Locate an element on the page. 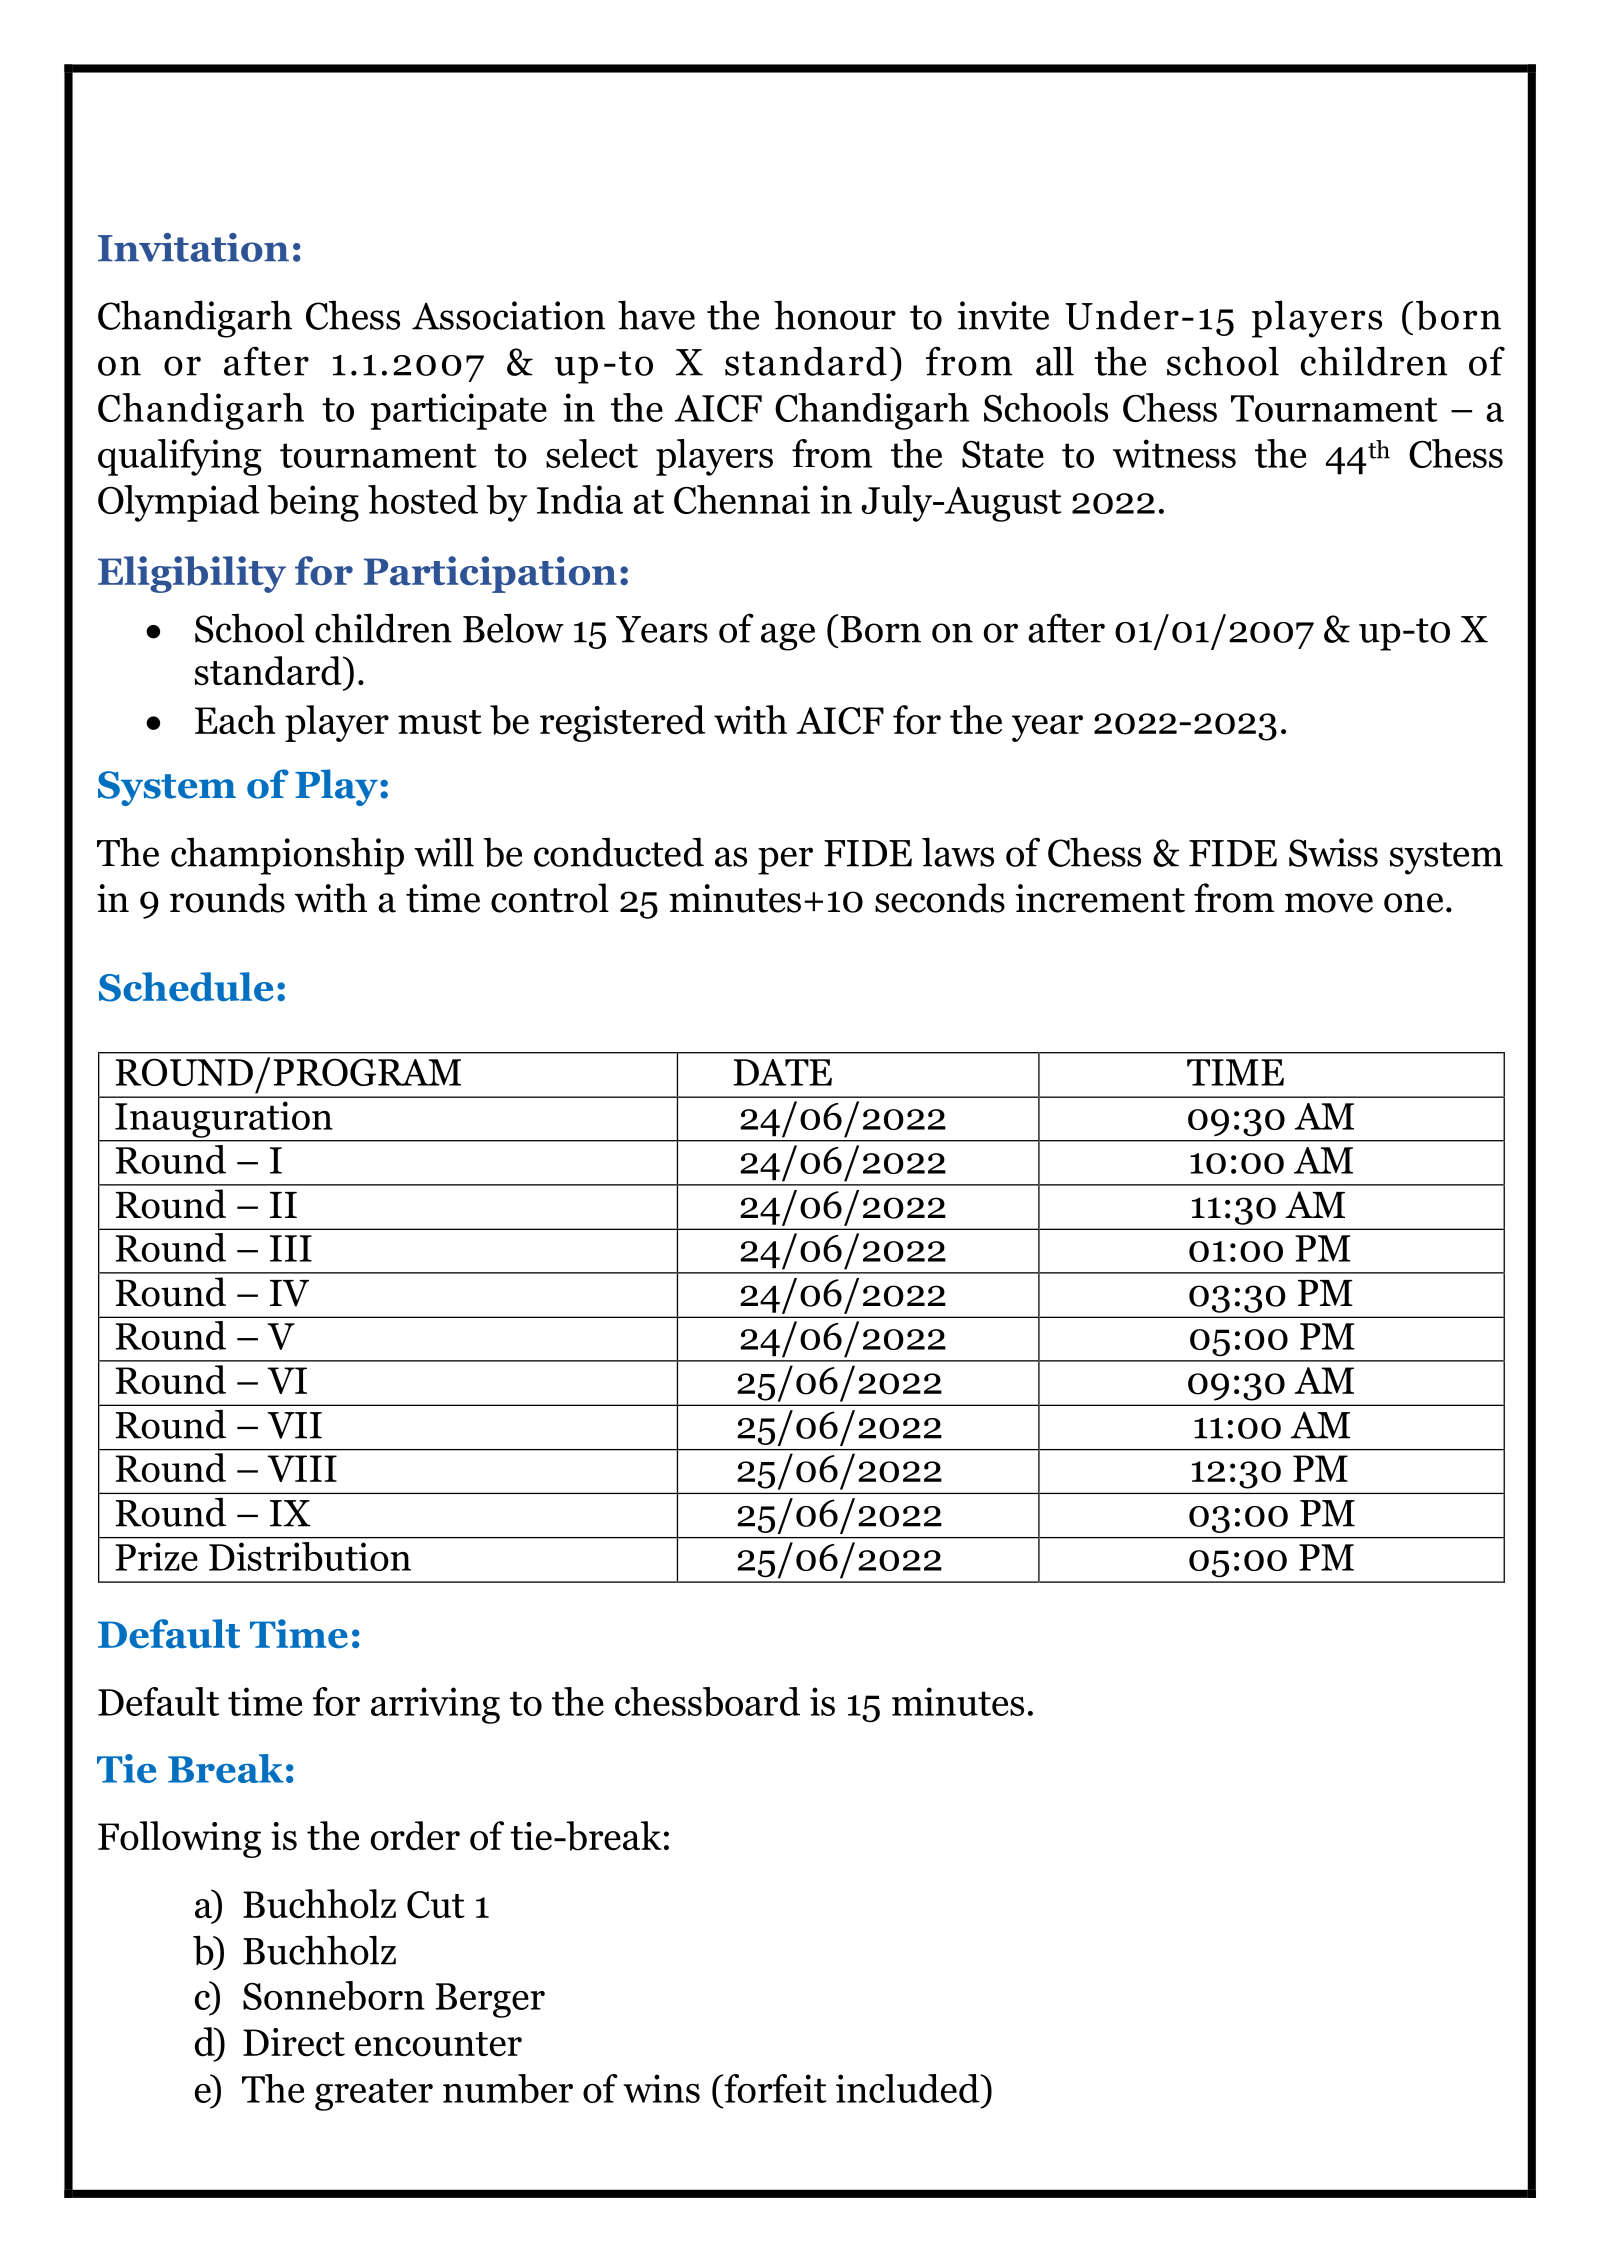  championship is located at coordinates (287, 856).
